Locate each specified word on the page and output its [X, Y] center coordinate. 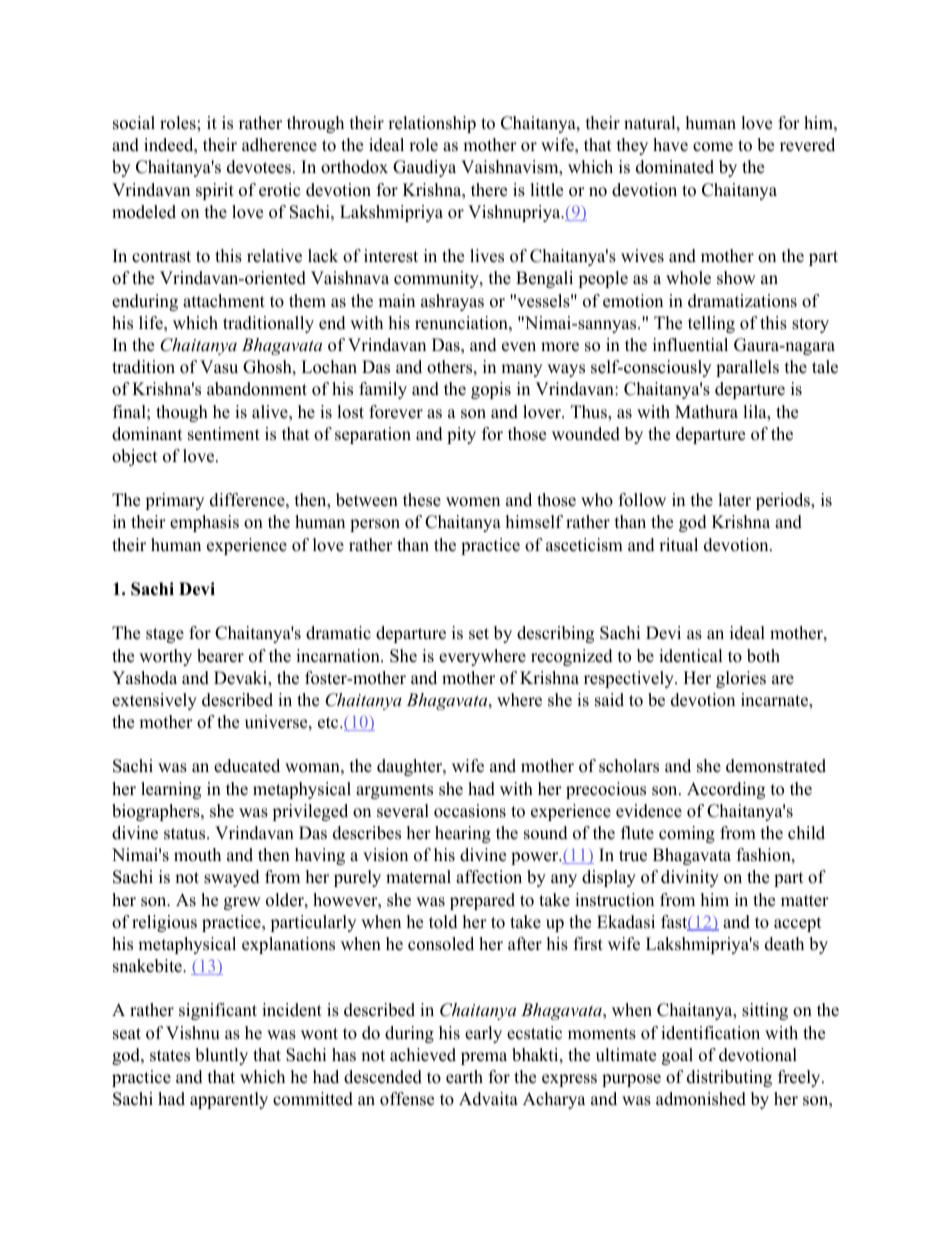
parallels [747, 368]
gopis [491, 390]
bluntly [221, 1056]
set [479, 634]
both [763, 656]
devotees [259, 167]
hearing [463, 834]
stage [165, 635]
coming [687, 834]
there [489, 190]
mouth [197, 855]
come [713, 147]
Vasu [219, 367]
